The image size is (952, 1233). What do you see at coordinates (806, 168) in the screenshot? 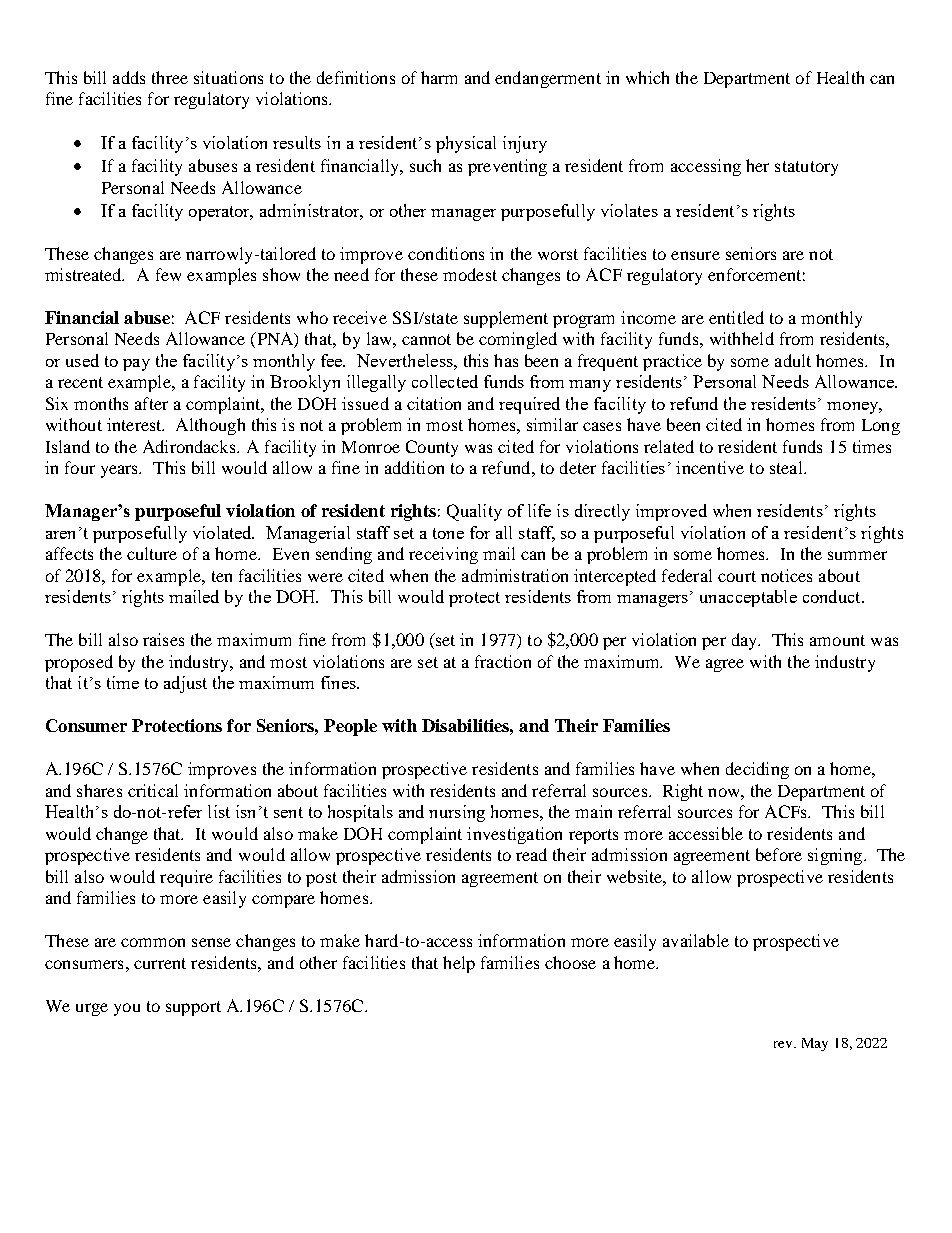
I see `statutory` at bounding box center [806, 168].
